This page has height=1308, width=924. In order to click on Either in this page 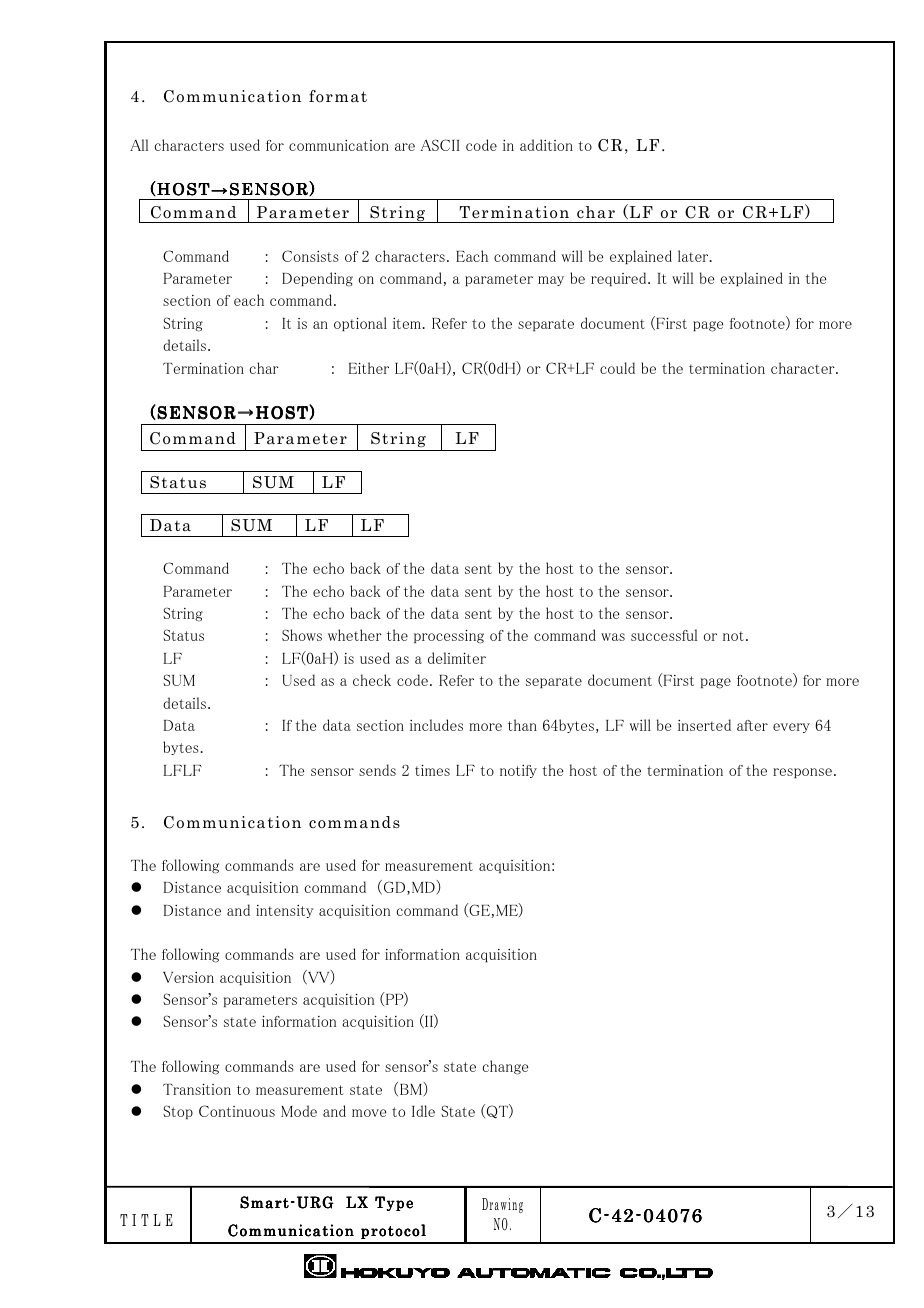, I will do `click(369, 368)`.
